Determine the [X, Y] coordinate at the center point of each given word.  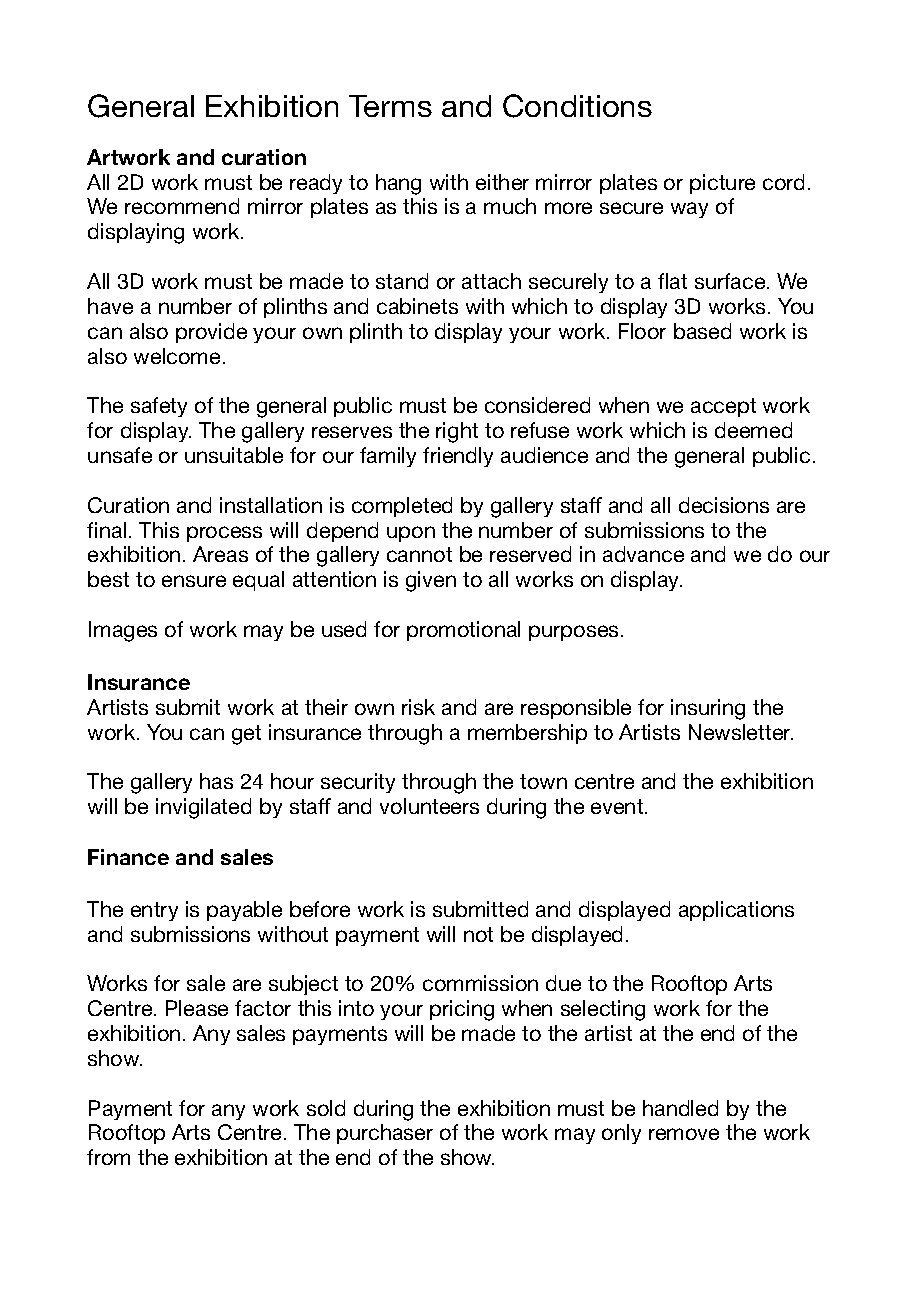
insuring [708, 709]
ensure [194, 581]
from [108, 1157]
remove [684, 1134]
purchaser [385, 1134]
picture [722, 184]
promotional [463, 631]
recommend [182, 206]
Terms [390, 106]
